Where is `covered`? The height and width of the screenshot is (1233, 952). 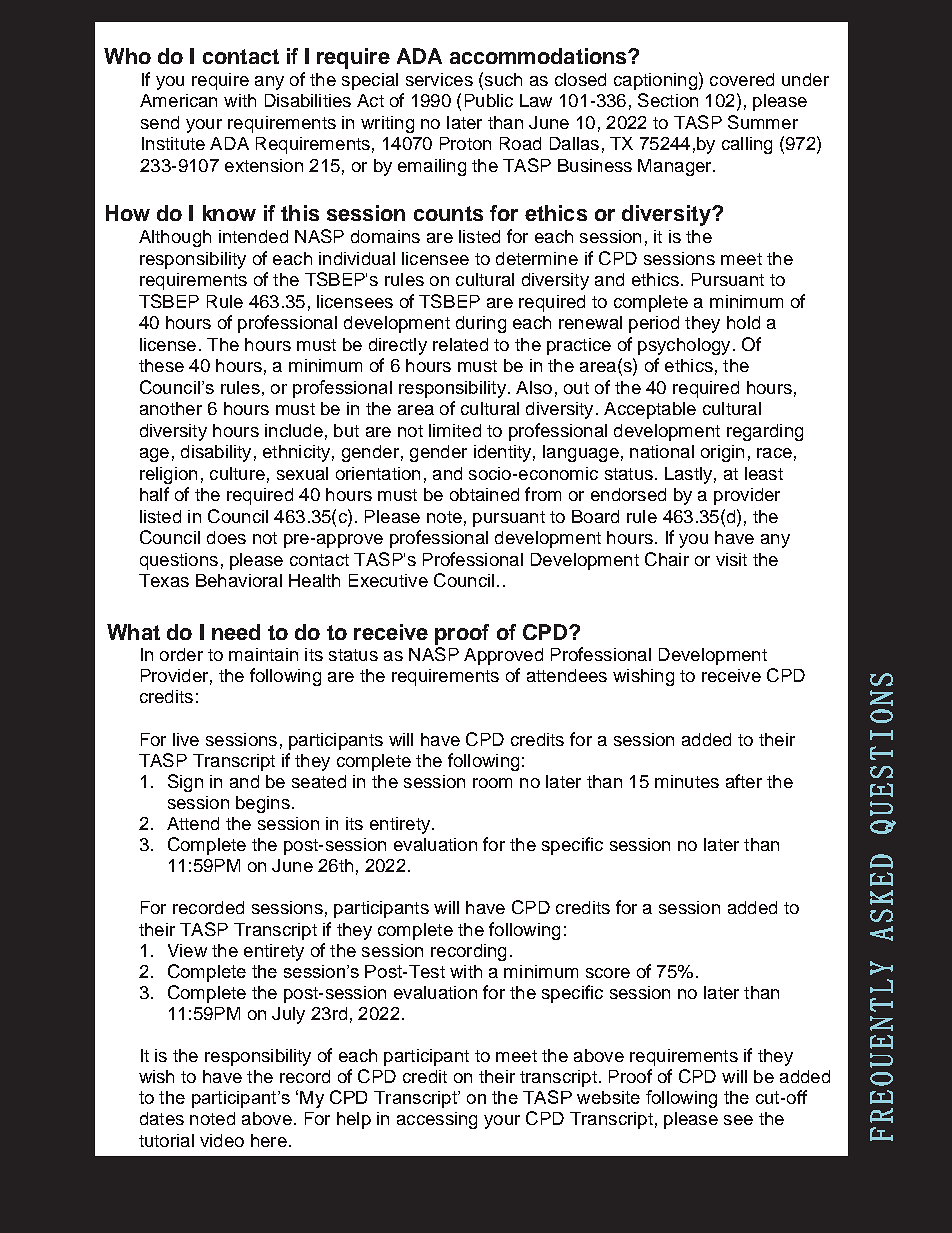
covered is located at coordinates (742, 79).
